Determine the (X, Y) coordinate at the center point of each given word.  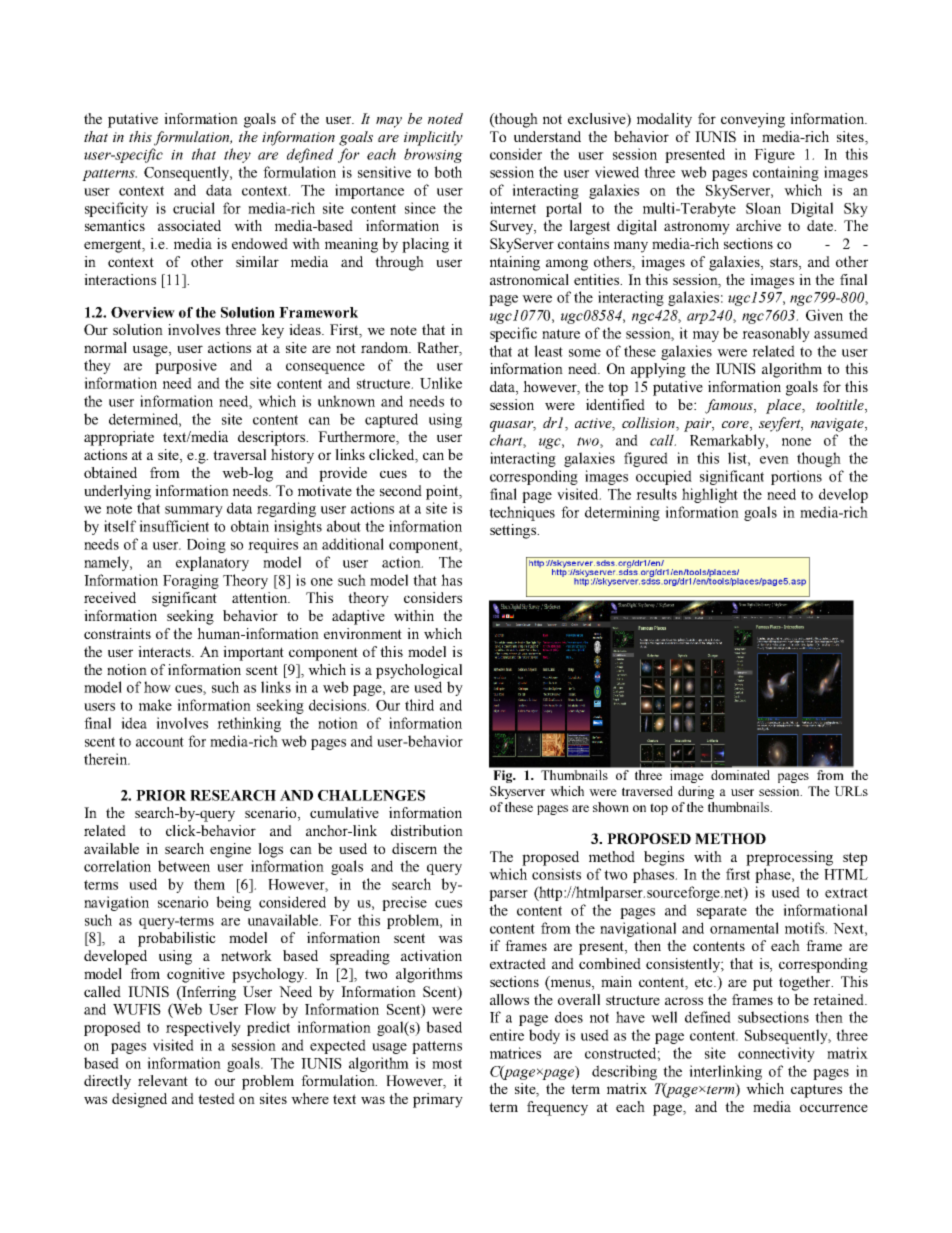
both (448, 172)
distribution (427, 830)
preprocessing (789, 858)
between (184, 866)
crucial (194, 208)
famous (730, 406)
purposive (186, 366)
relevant (163, 1080)
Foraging (191, 581)
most (447, 1064)
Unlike (441, 383)
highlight (710, 495)
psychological (419, 671)
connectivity (776, 1054)
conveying (753, 120)
